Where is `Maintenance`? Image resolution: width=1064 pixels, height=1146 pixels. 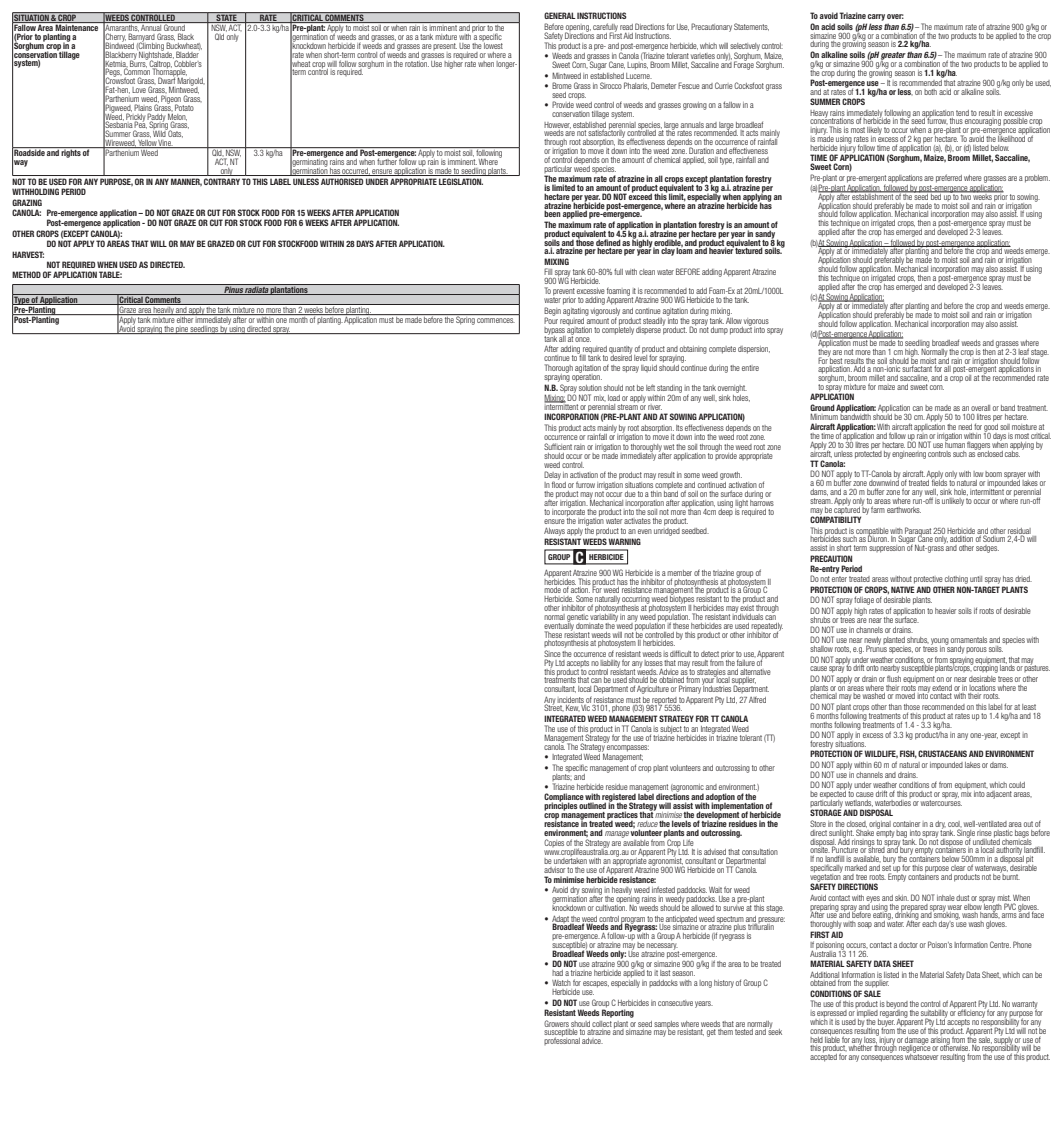 Maintenance is located at coordinates (77, 26).
